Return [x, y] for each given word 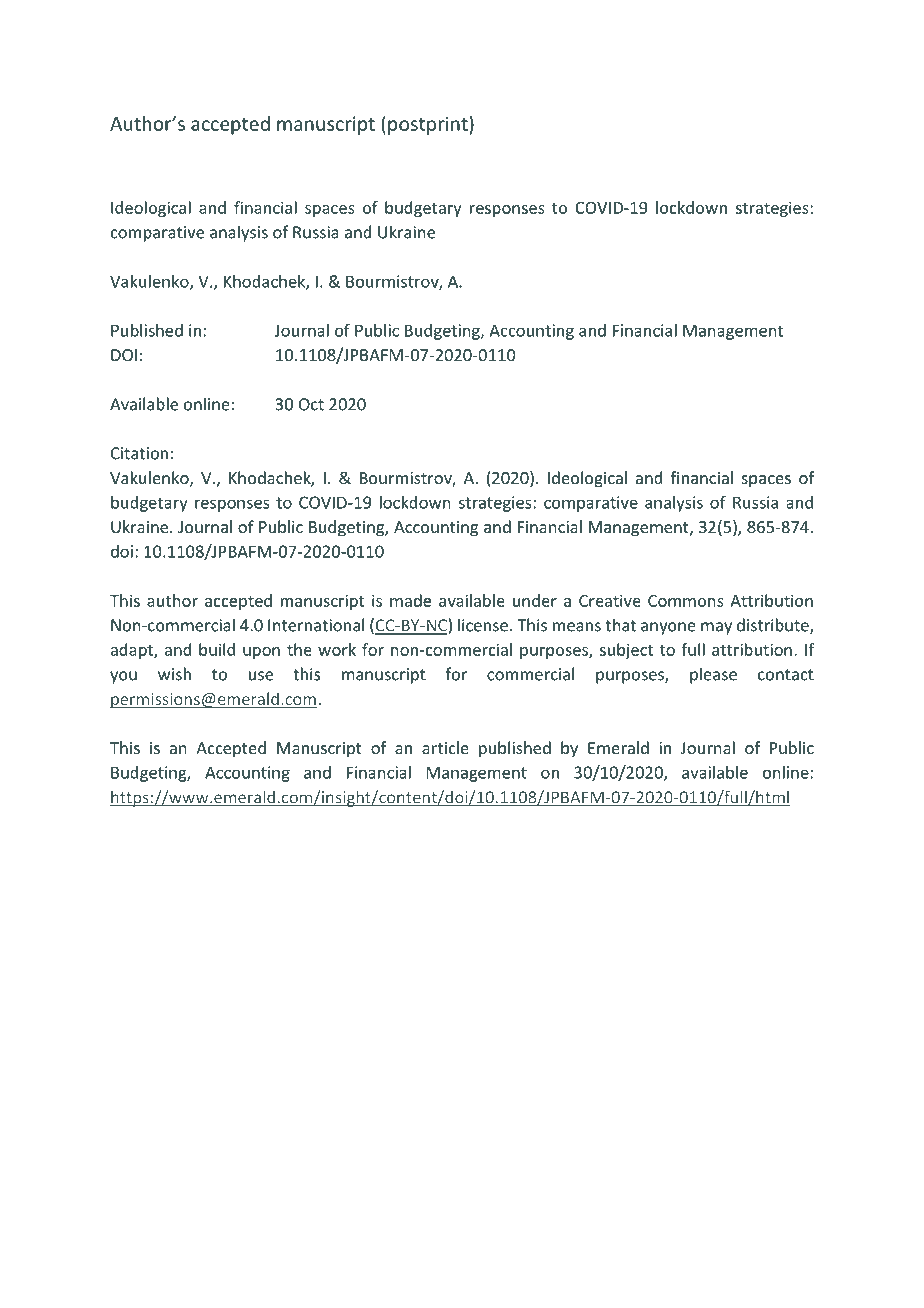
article [445, 747]
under [535, 600]
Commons [686, 601]
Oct [311, 404]
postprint [429, 125]
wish [174, 674]
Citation [139, 453]
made [410, 600]
